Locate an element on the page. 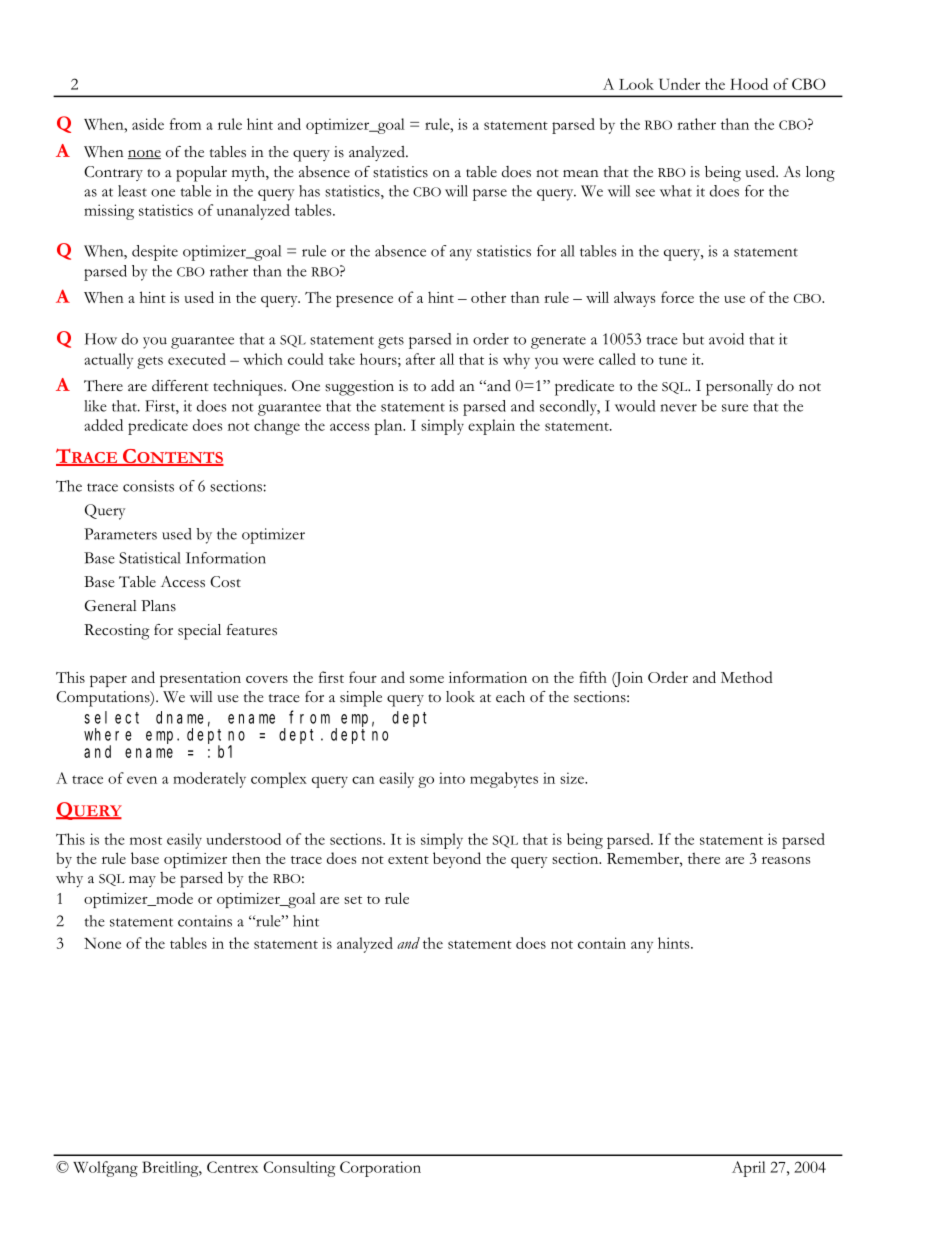  reasons is located at coordinates (786, 860).
